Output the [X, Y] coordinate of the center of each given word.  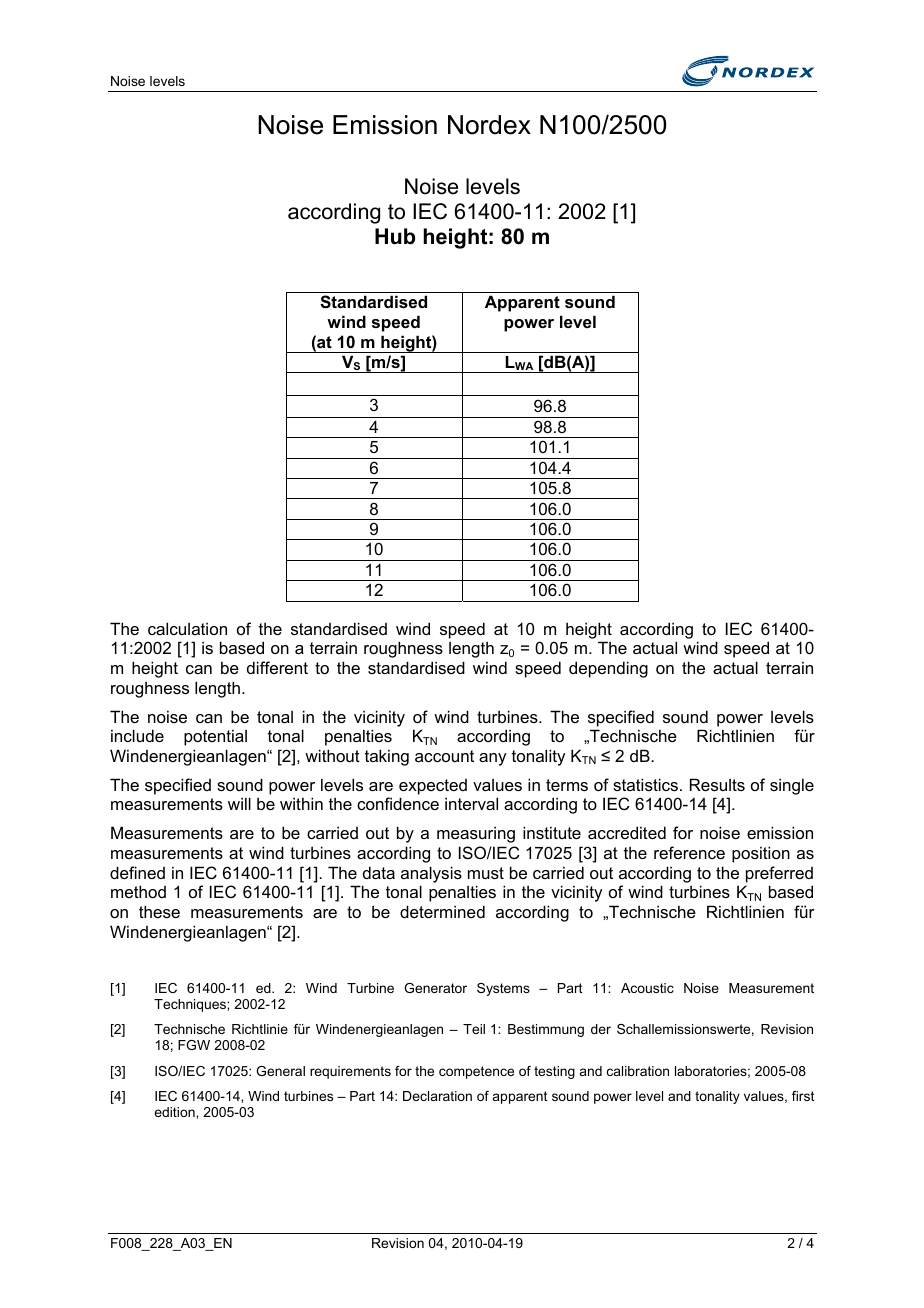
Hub [395, 236]
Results [717, 784]
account [444, 756]
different [277, 667]
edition [175, 1112]
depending [608, 669]
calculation [187, 628]
